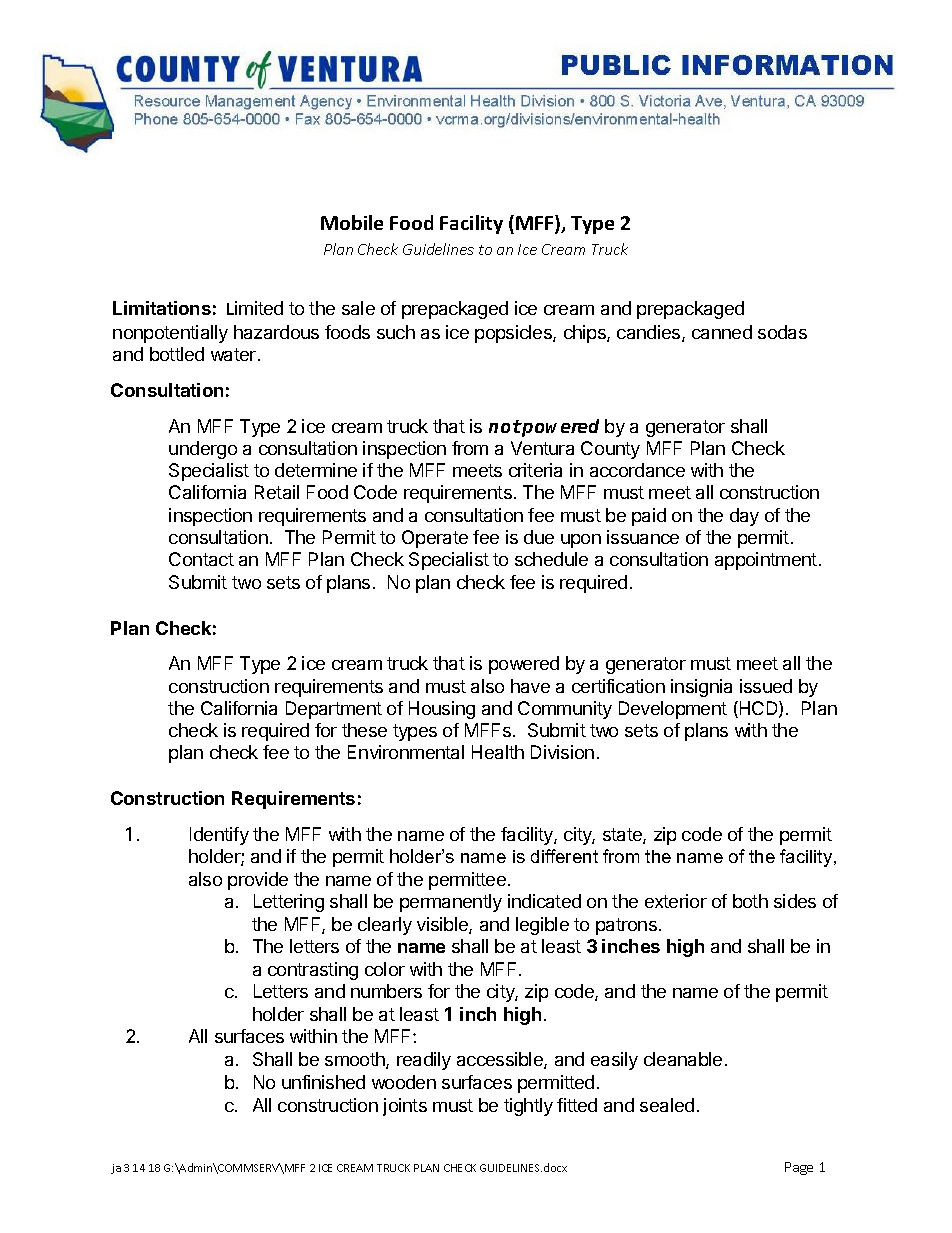  Describe the element at coordinates (744, 517) in the document. I see `day` at that location.
